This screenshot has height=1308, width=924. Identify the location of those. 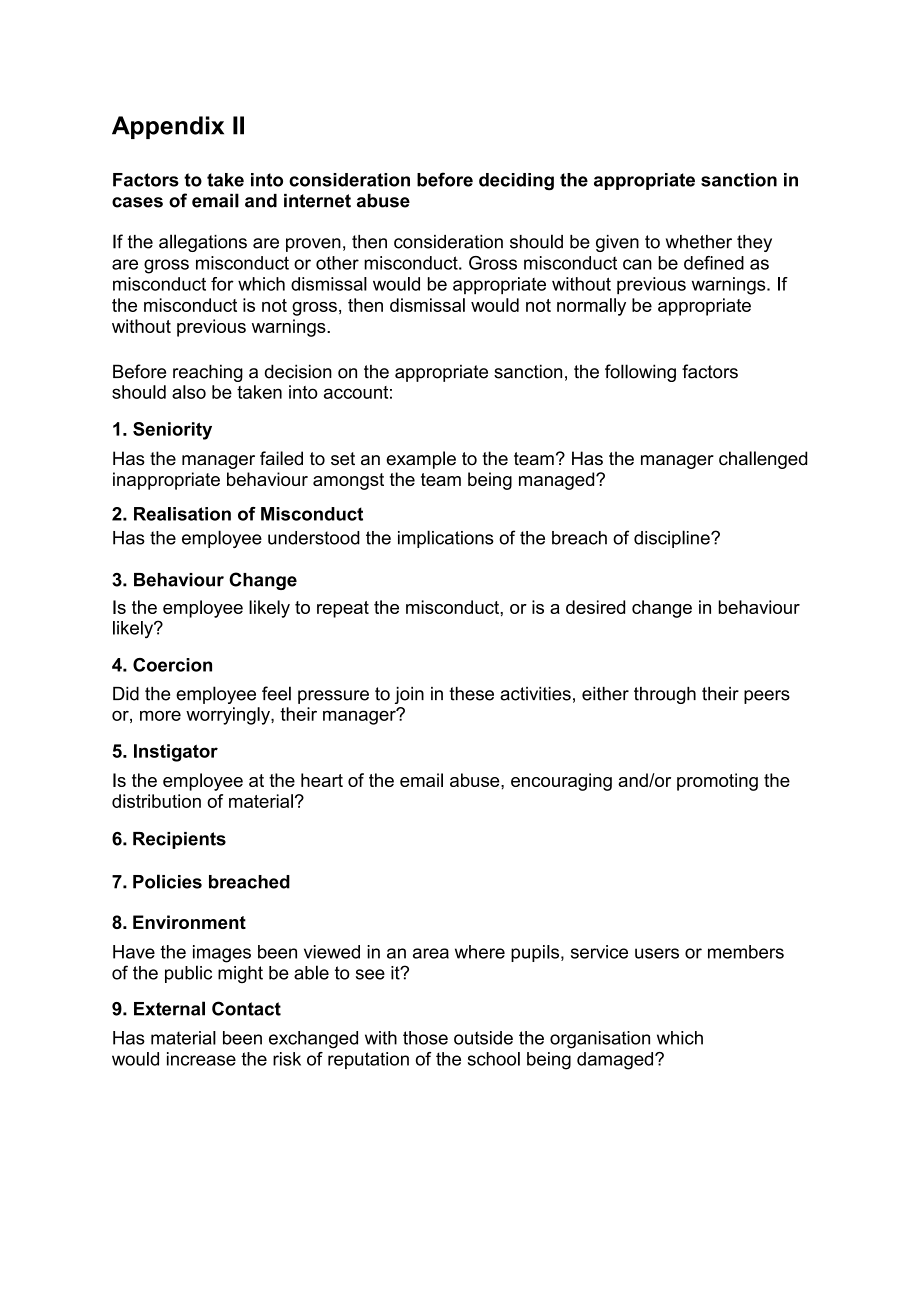
(425, 1038).
